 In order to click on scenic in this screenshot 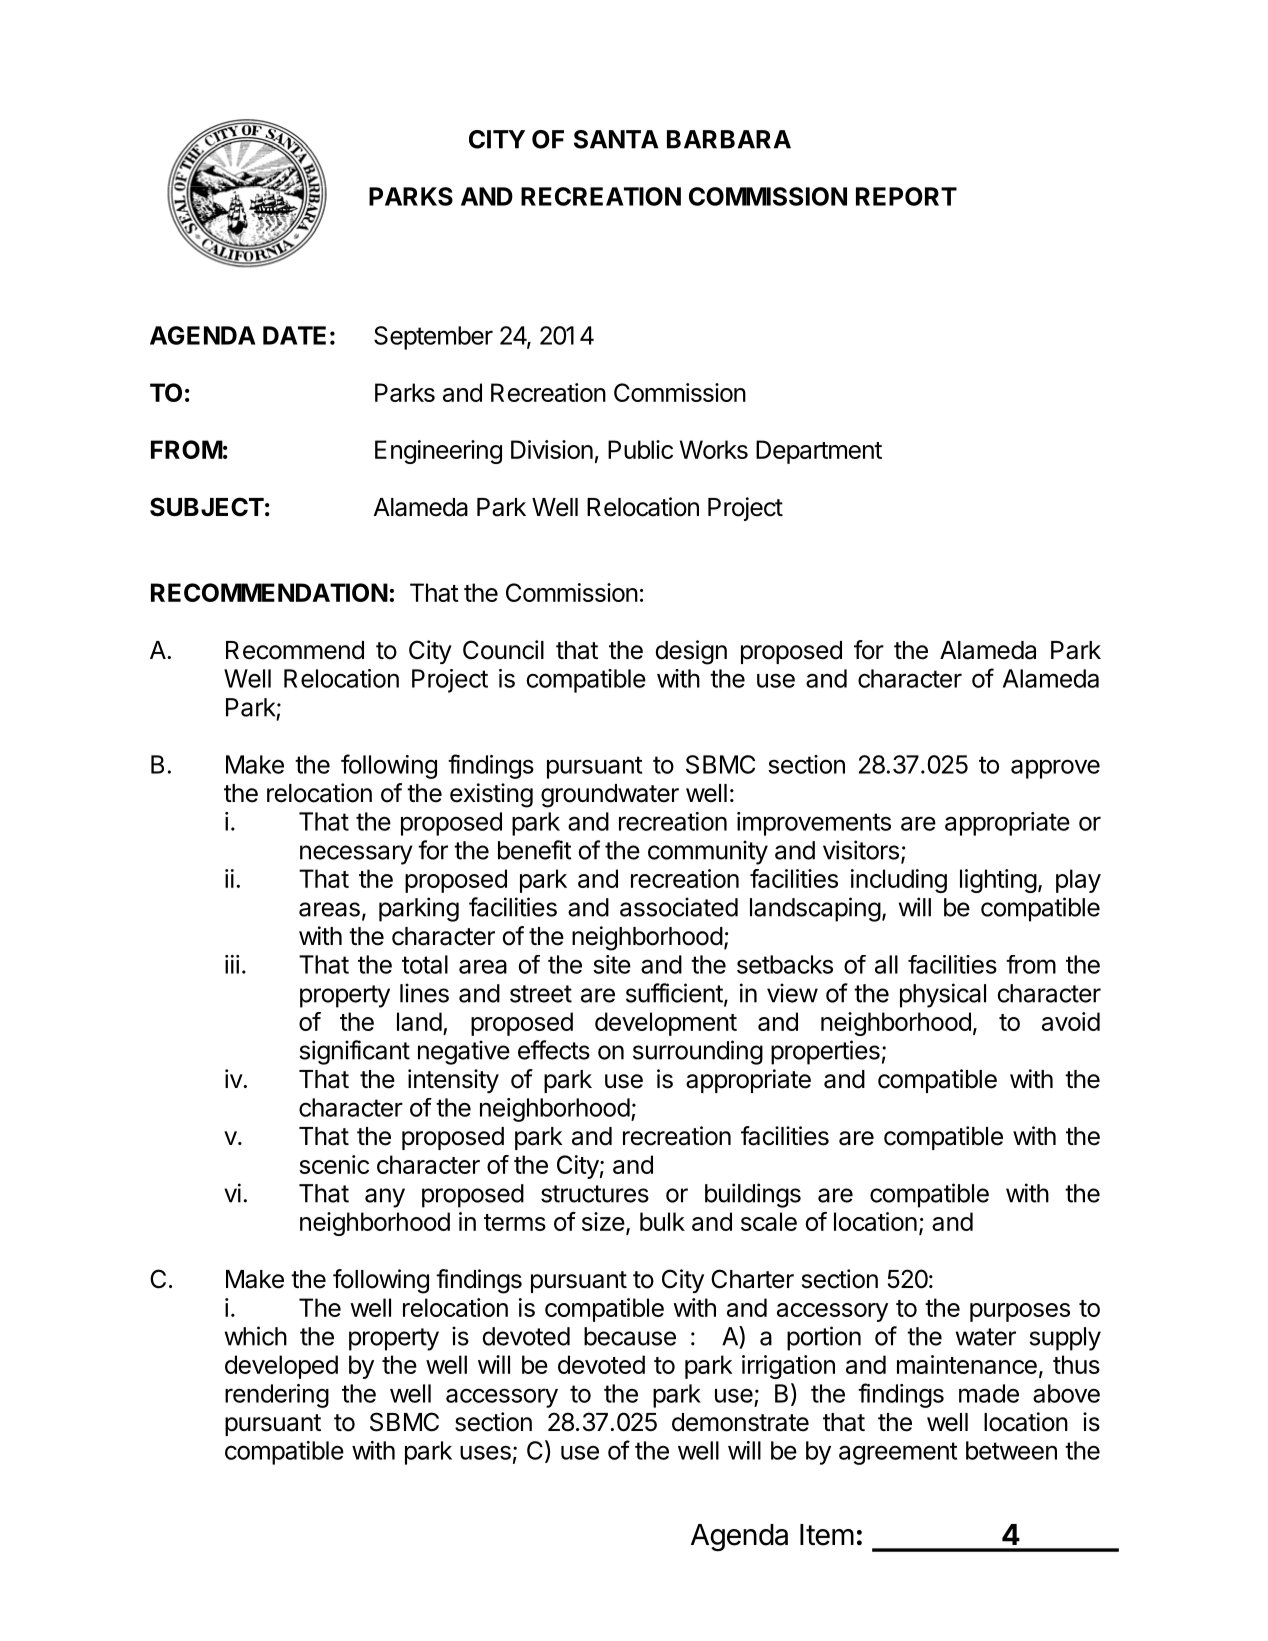, I will do `click(334, 1164)`.
